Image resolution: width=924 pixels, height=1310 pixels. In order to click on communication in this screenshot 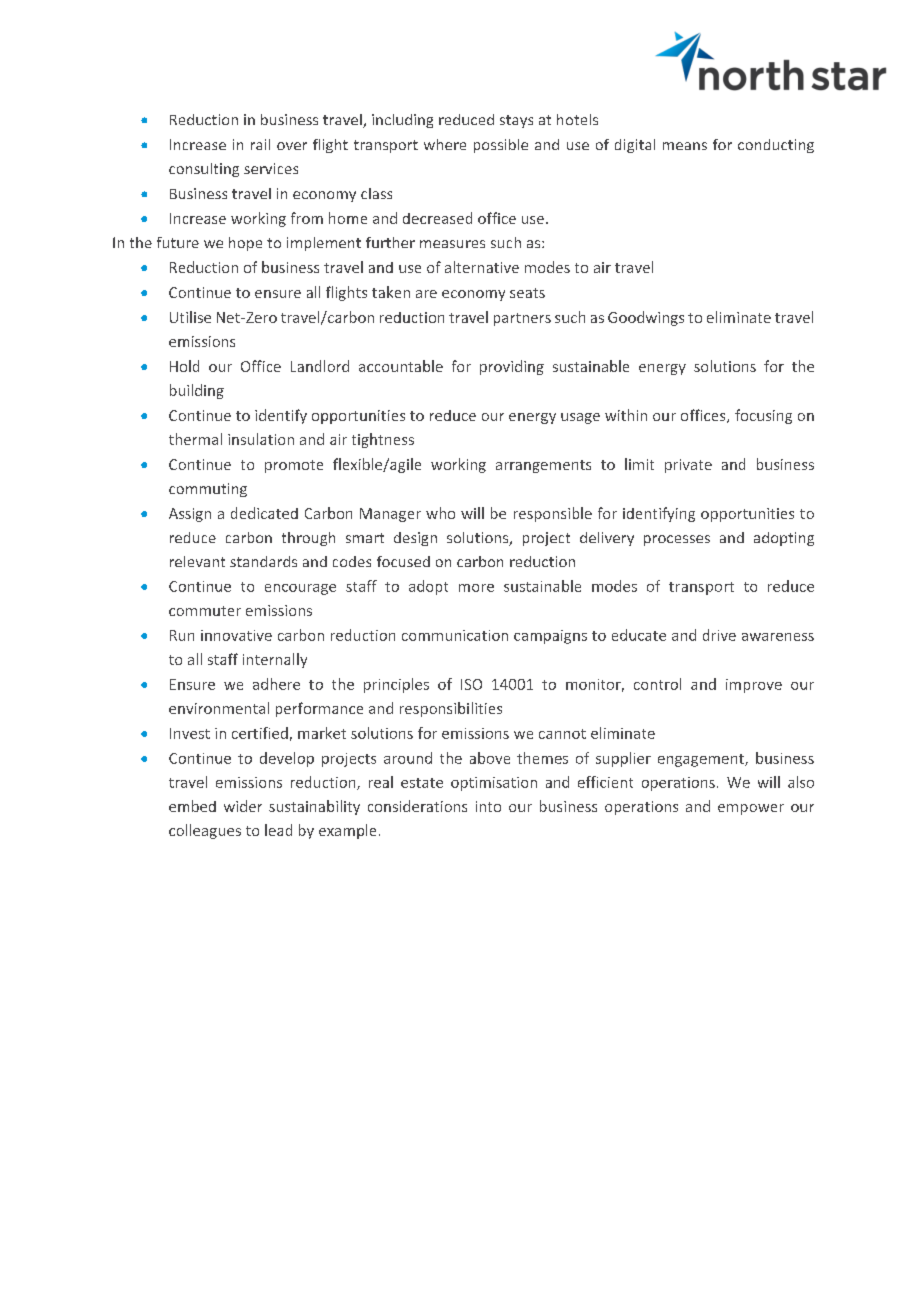, I will do `click(455, 635)`.
